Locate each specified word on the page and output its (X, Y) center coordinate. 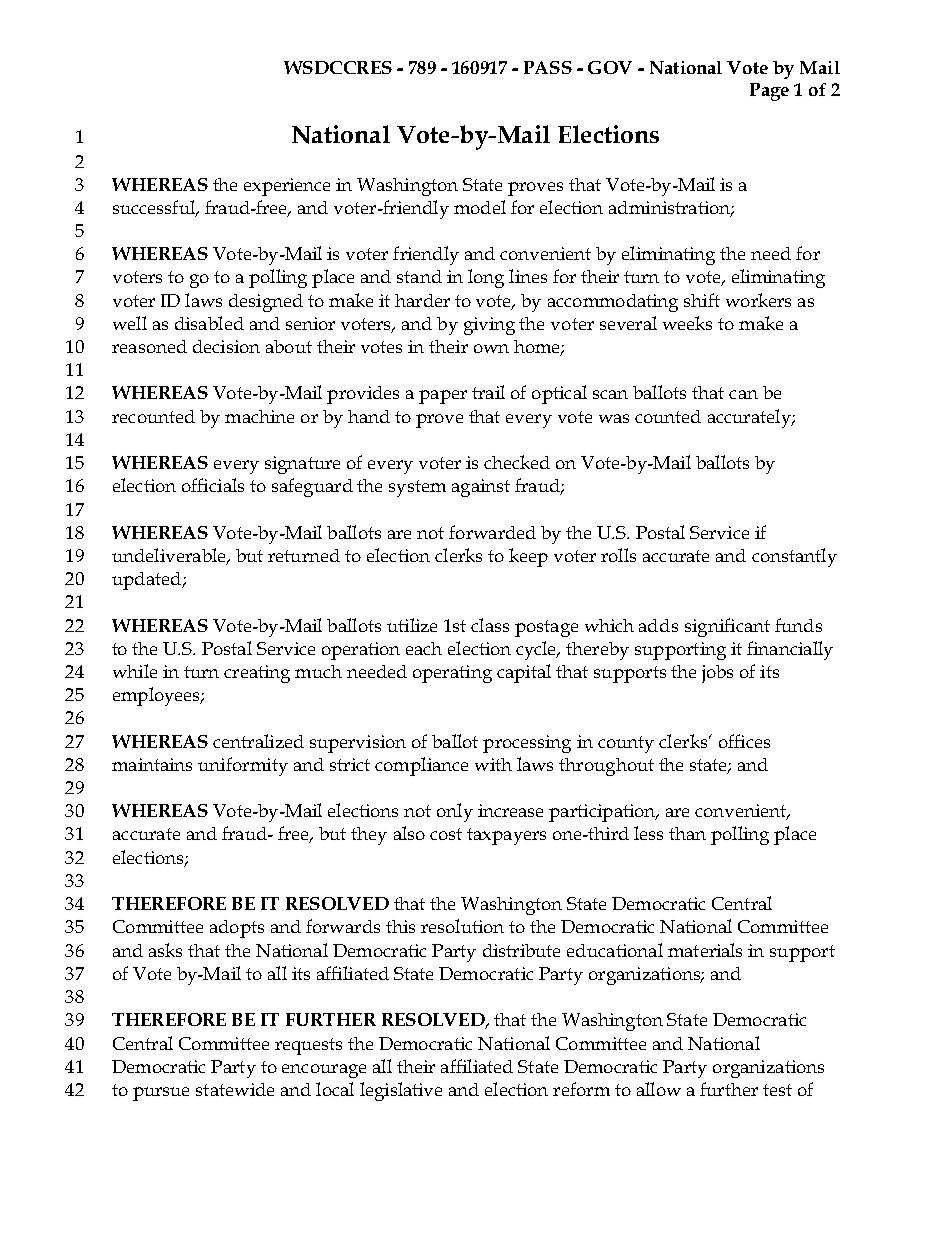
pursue (161, 1094)
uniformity (243, 766)
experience (287, 187)
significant (727, 627)
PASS (548, 67)
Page (769, 92)
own (491, 348)
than (687, 833)
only (455, 812)
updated (148, 581)
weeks (687, 323)
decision (226, 346)
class (490, 625)
